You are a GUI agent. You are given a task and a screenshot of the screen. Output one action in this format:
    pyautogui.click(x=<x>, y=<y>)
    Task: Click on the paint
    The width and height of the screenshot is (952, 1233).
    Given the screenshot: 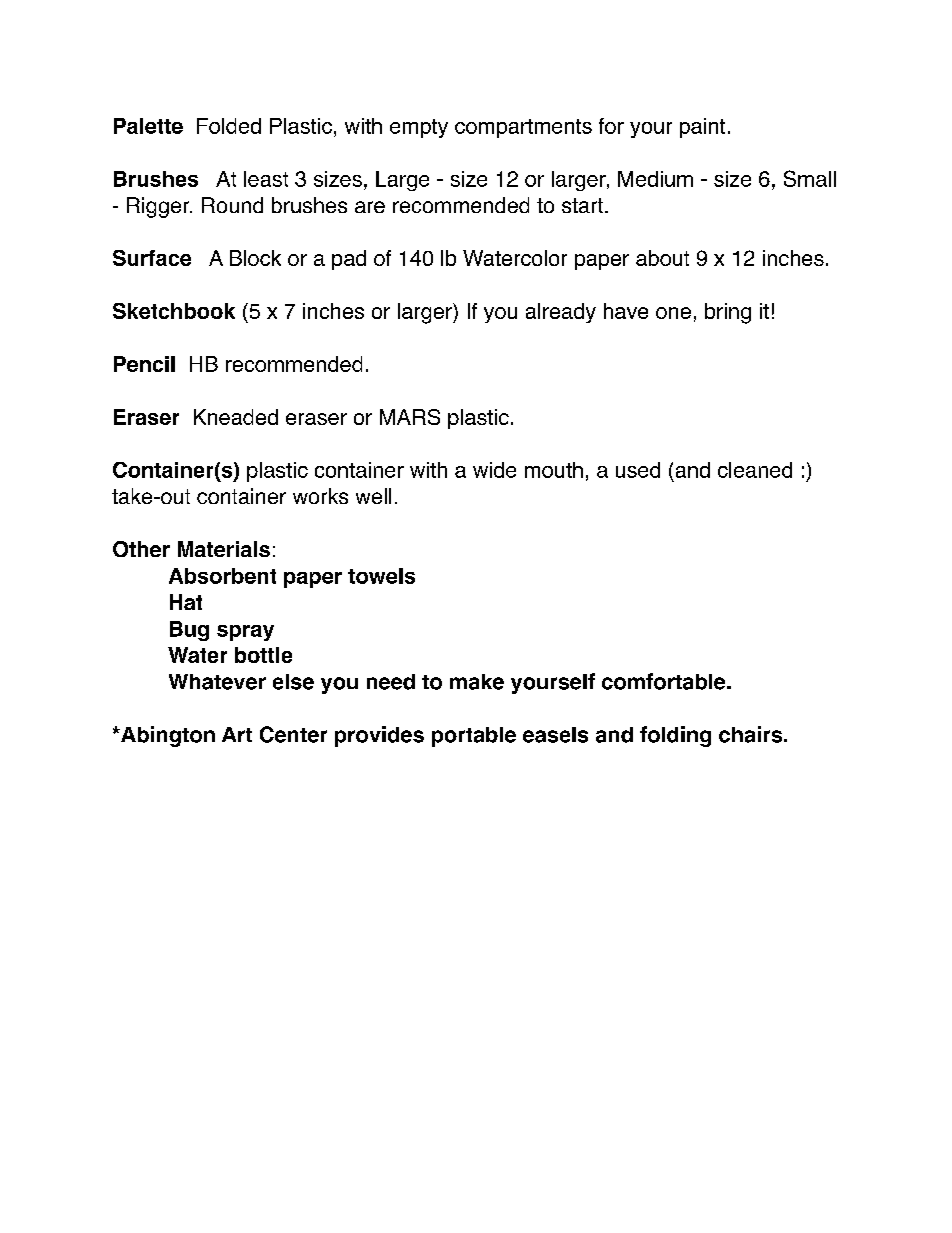 What is the action you would take?
    pyautogui.click(x=702, y=128)
